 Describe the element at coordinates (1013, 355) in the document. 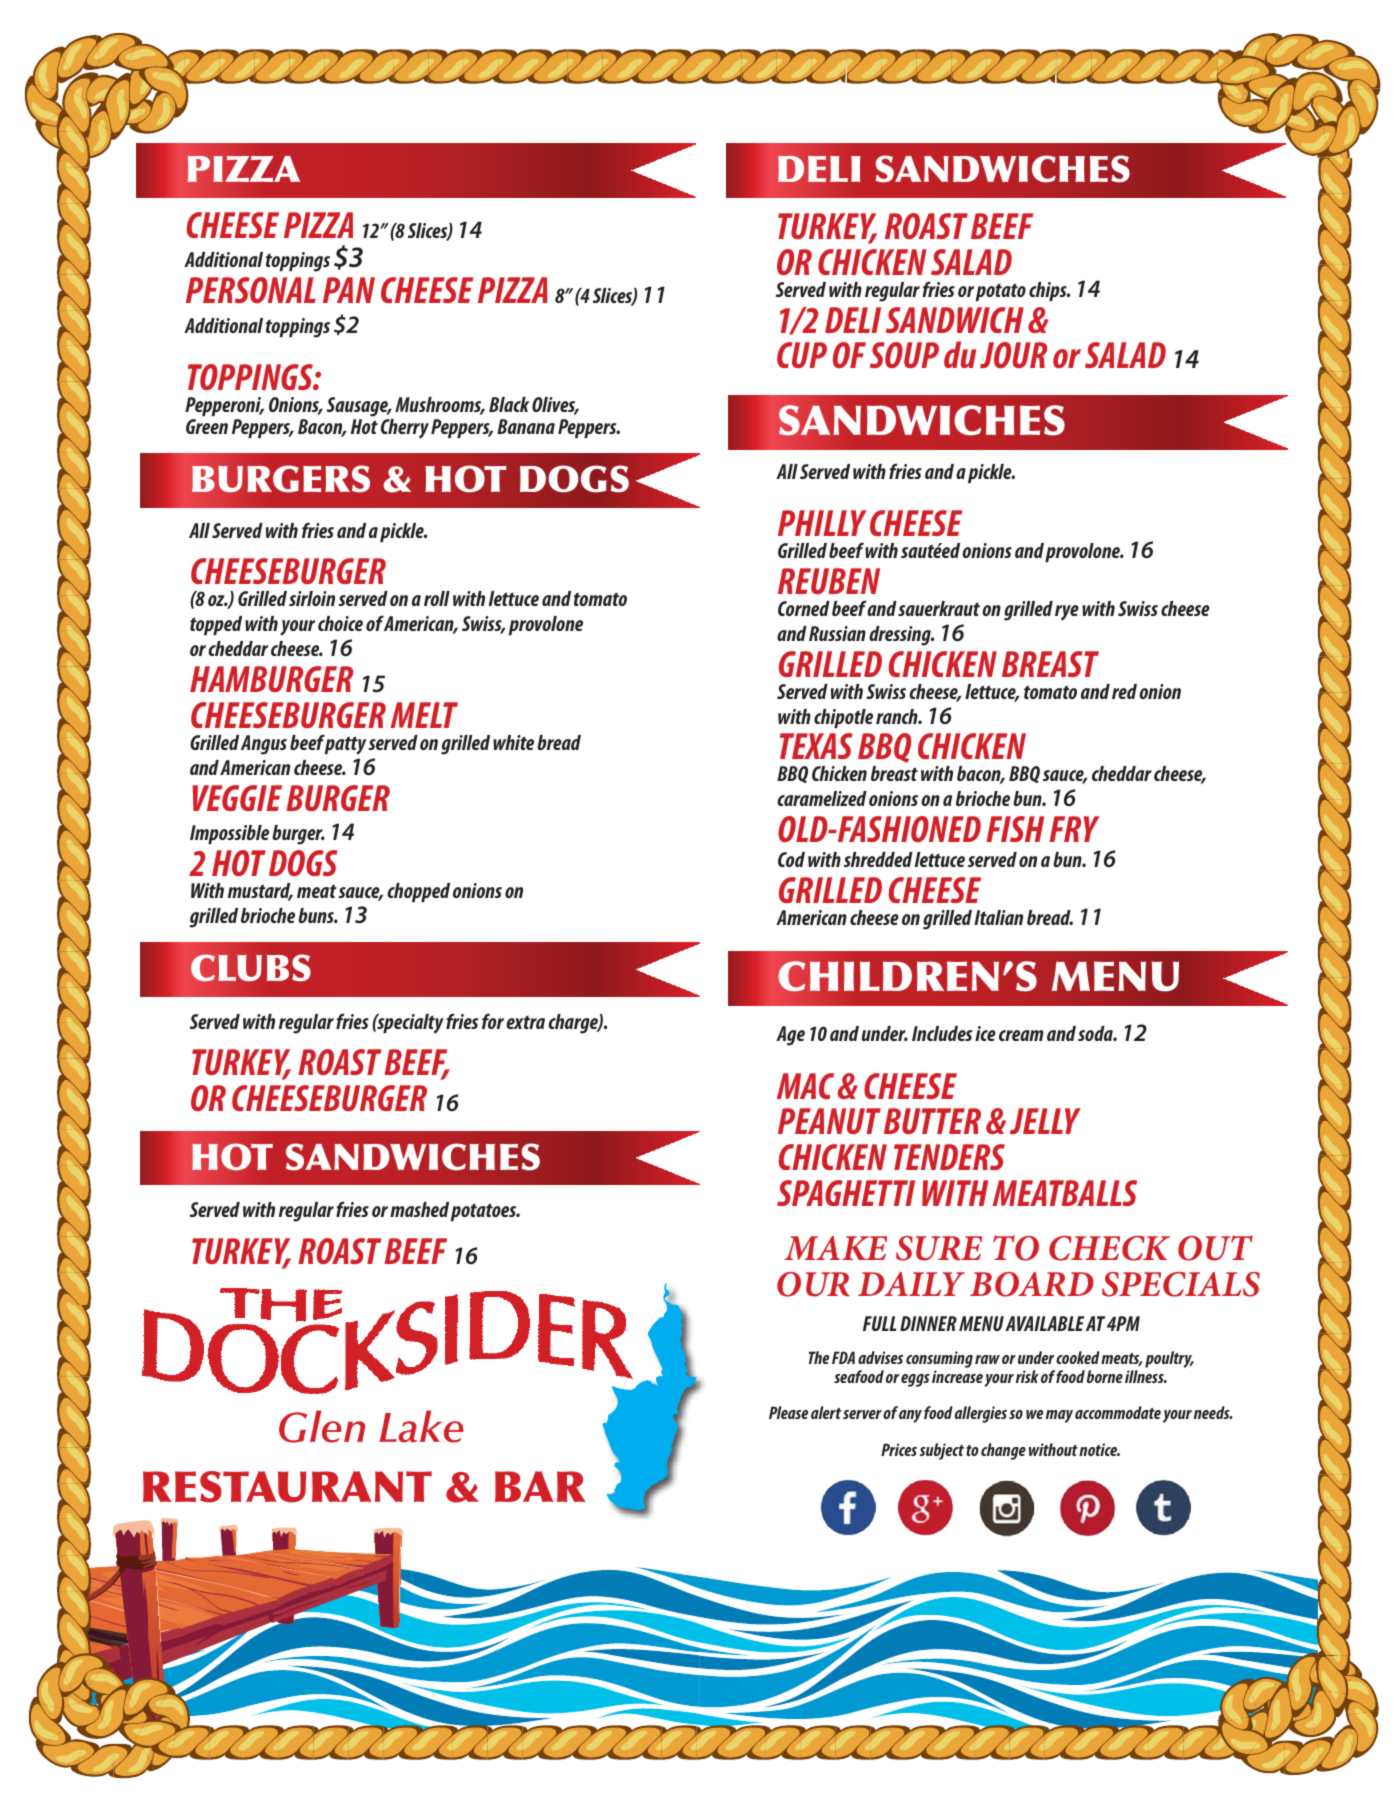

I see `JOUR` at that location.
